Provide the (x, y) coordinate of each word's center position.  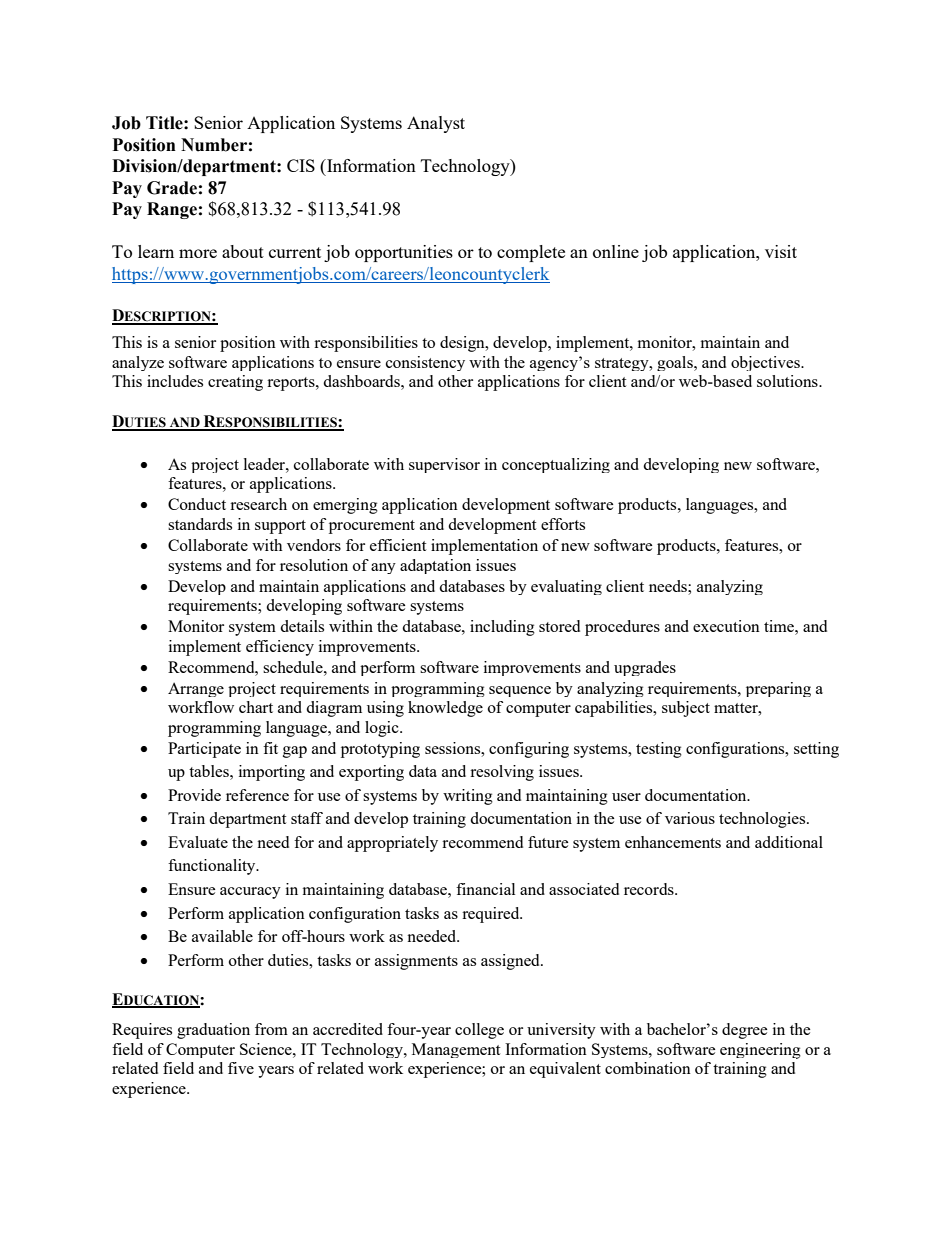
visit (781, 251)
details (302, 626)
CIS (301, 165)
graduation (213, 1031)
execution (726, 626)
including (502, 628)
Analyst (436, 124)
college (479, 1031)
